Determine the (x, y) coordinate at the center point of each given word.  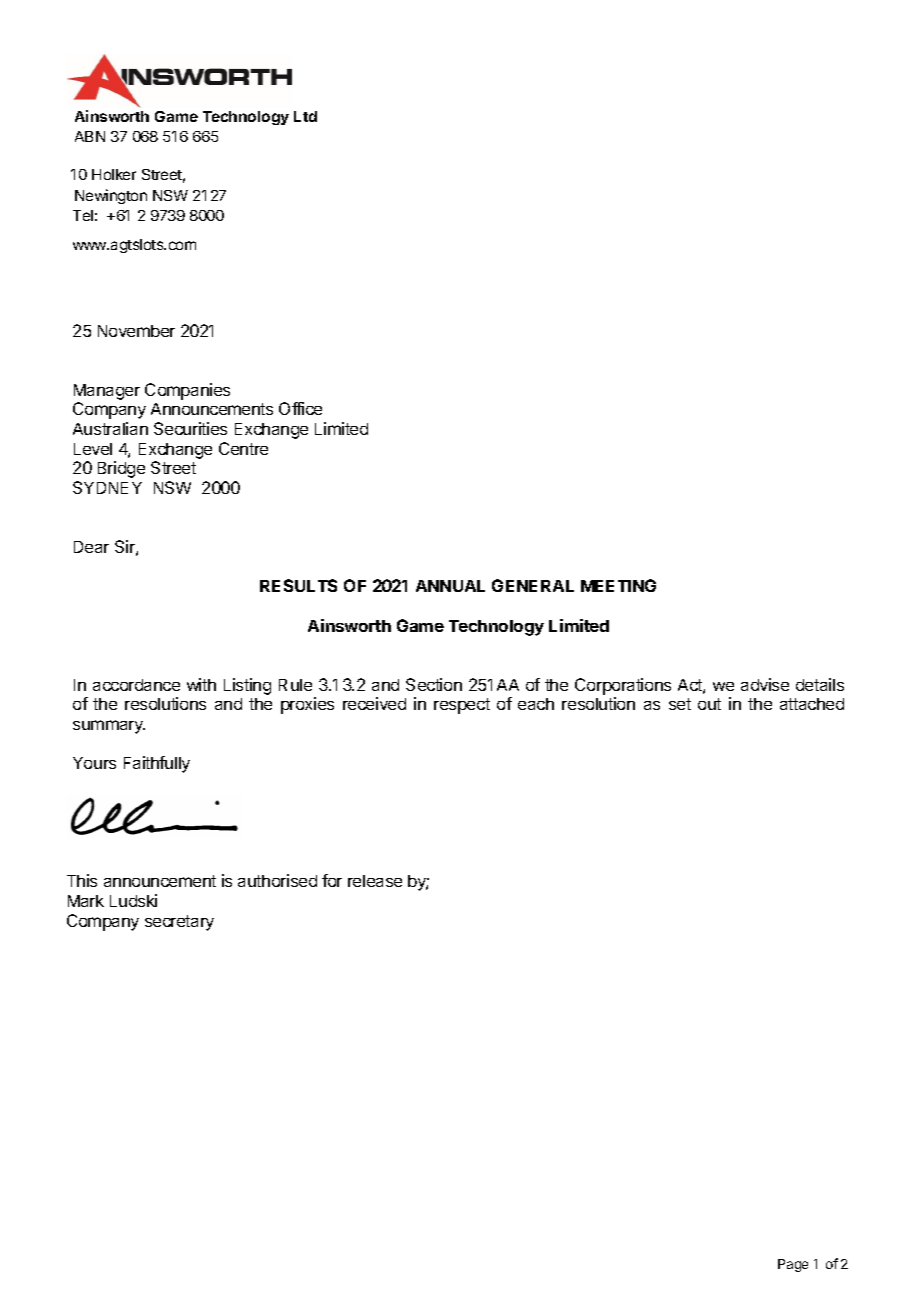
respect (462, 706)
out (709, 704)
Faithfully (157, 764)
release (375, 881)
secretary (179, 923)
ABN (90, 136)
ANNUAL (450, 586)
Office (300, 408)
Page (793, 1265)
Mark (86, 901)
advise (765, 684)
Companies (187, 391)
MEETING (618, 585)
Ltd (305, 116)
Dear (91, 547)
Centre (243, 448)
